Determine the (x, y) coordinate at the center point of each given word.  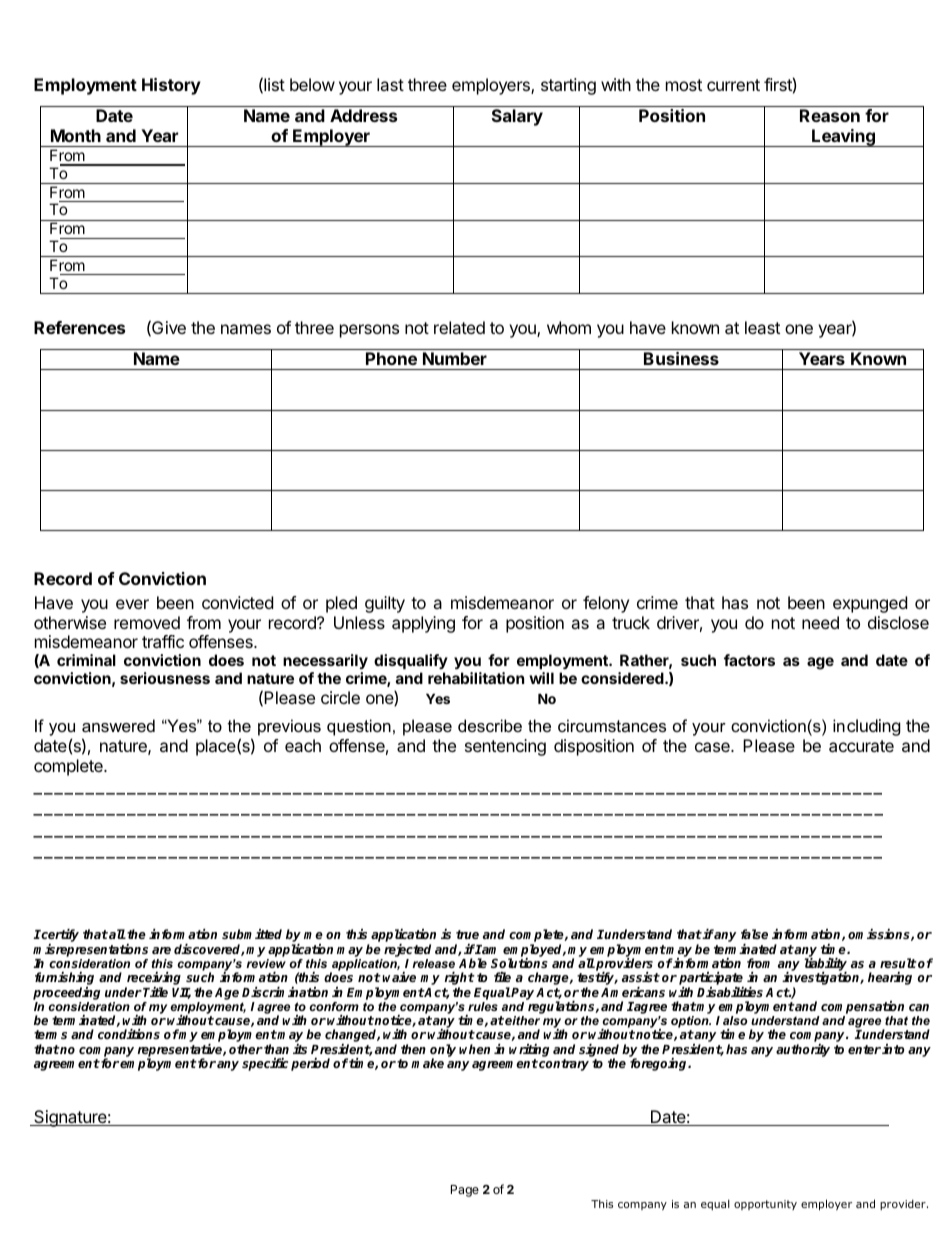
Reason (830, 115)
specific (265, 1064)
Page (465, 1191)
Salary (517, 117)
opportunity (765, 1205)
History (171, 86)
